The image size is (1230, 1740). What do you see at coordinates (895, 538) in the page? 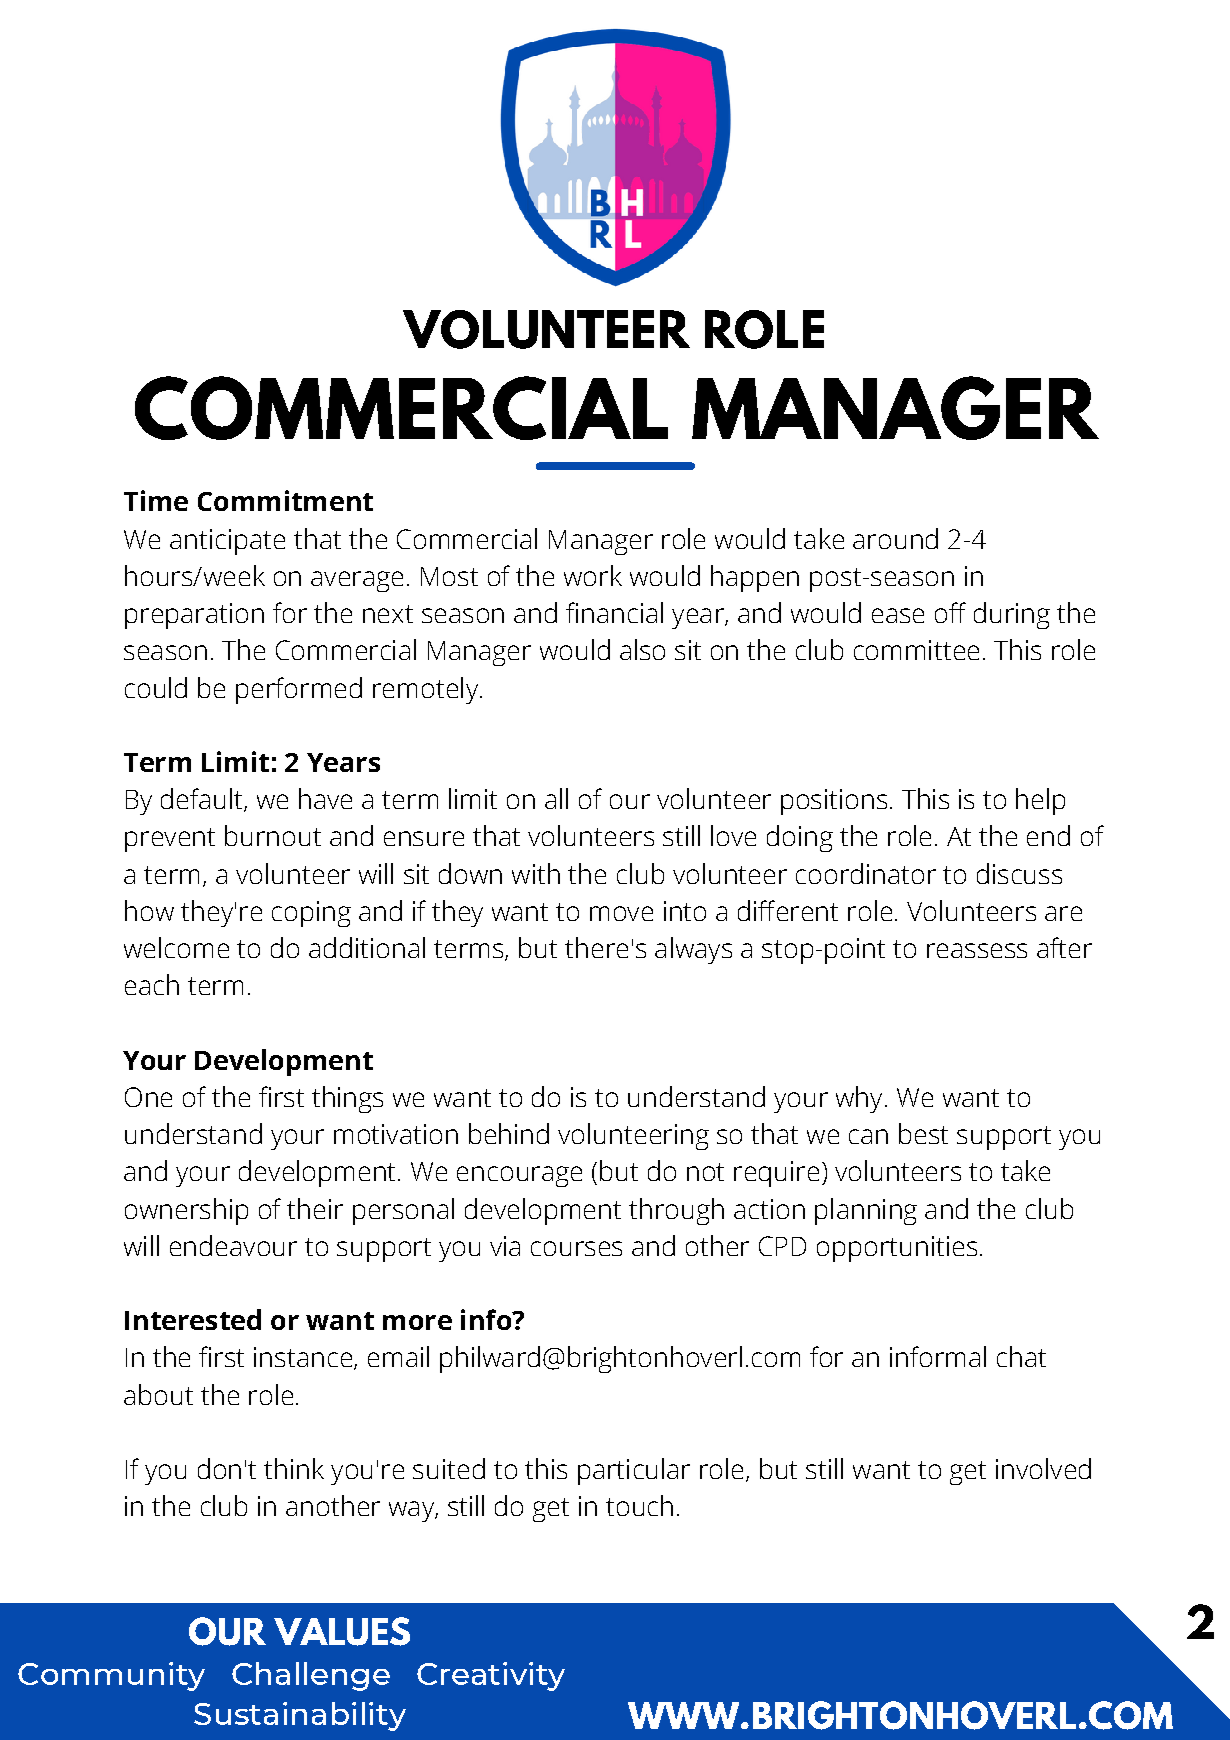
I see `around` at bounding box center [895, 538].
